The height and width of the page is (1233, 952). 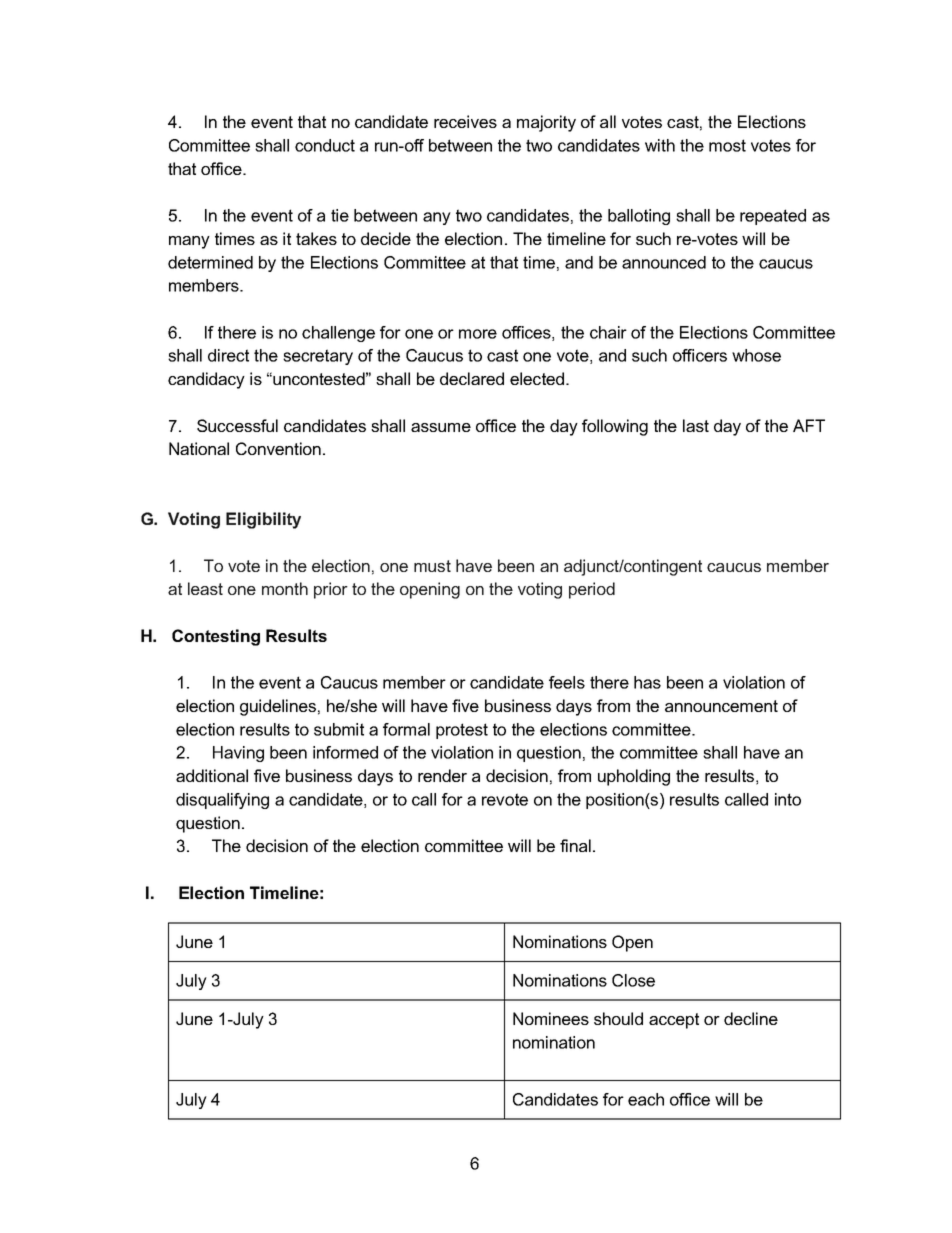 I want to click on most, so click(x=727, y=145).
